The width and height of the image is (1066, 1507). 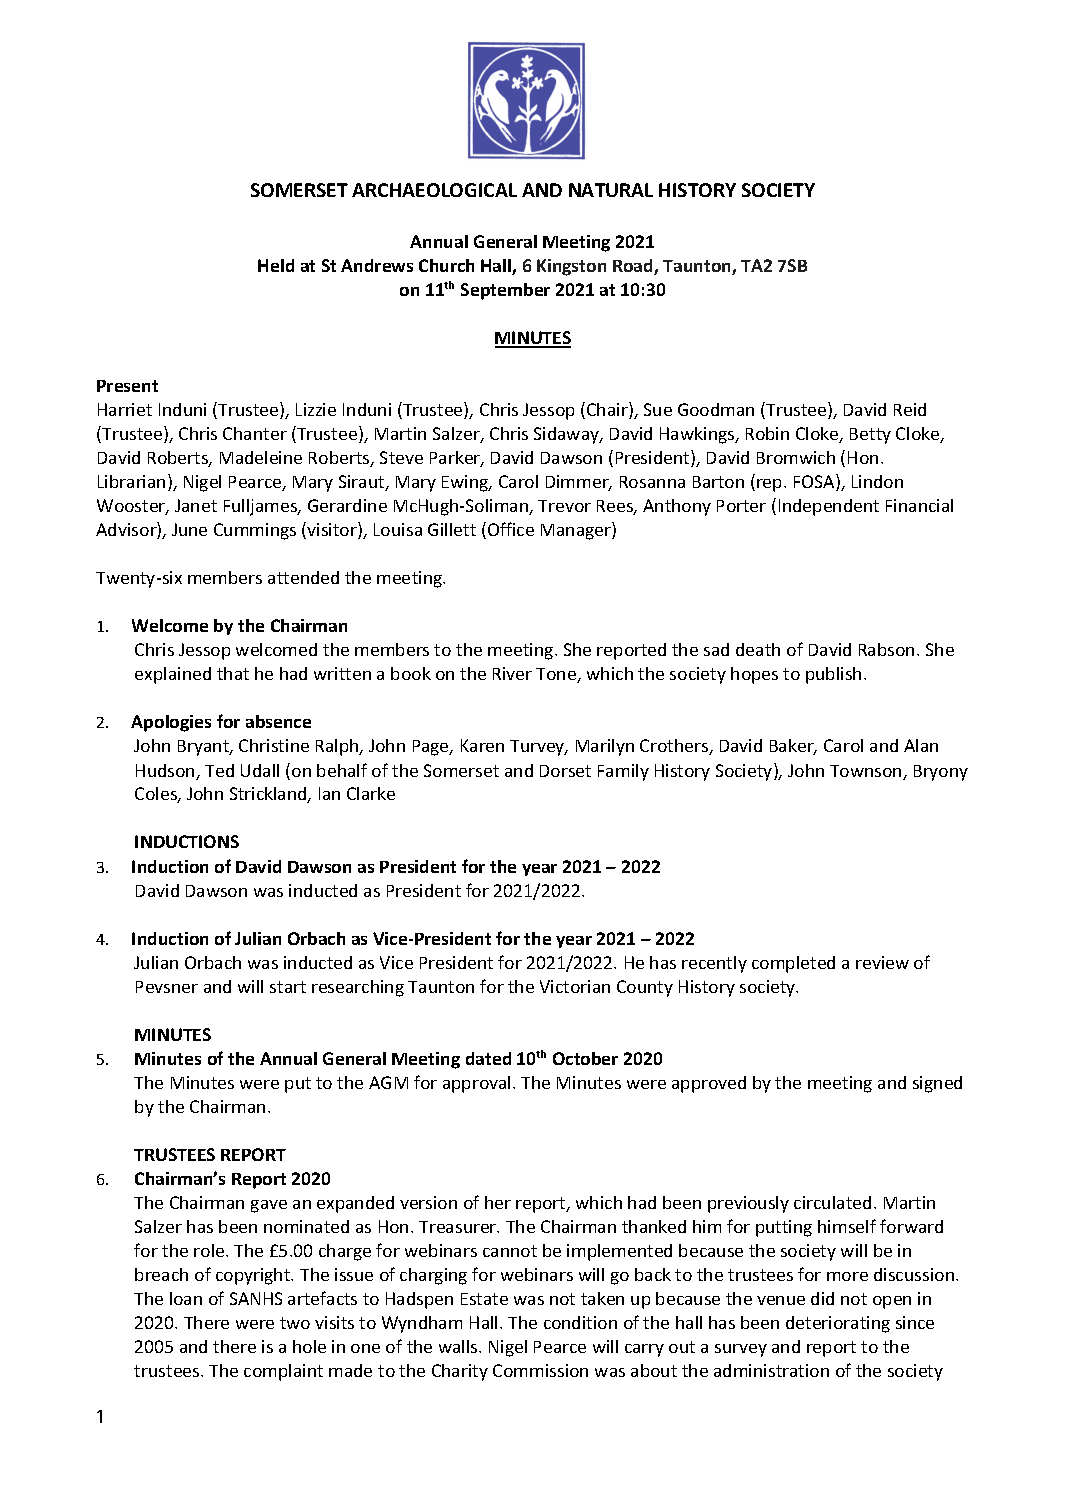 What do you see at coordinates (303, 577) in the image?
I see `attended` at bounding box center [303, 577].
